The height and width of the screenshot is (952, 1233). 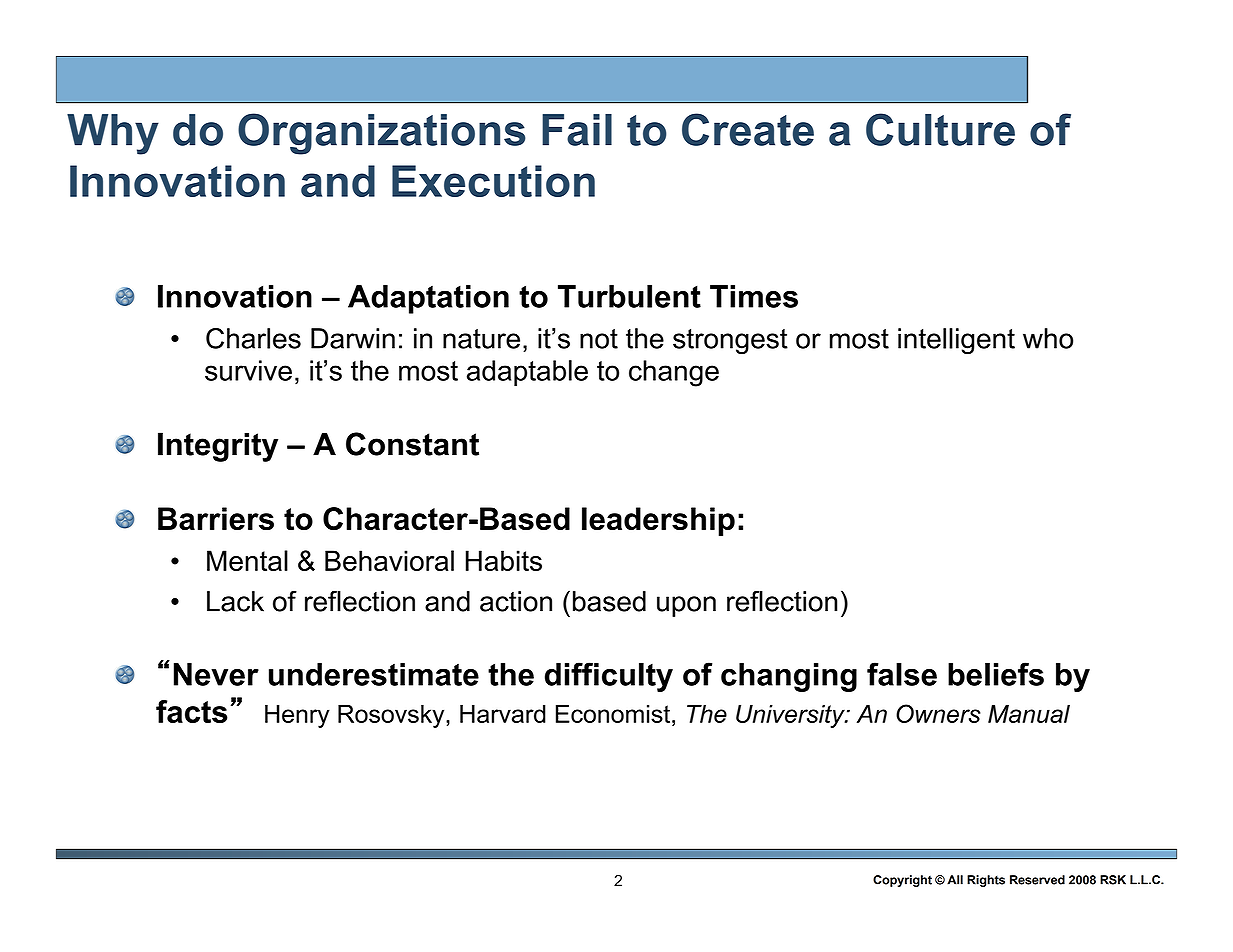 I want to click on survive, so click(x=248, y=370).
